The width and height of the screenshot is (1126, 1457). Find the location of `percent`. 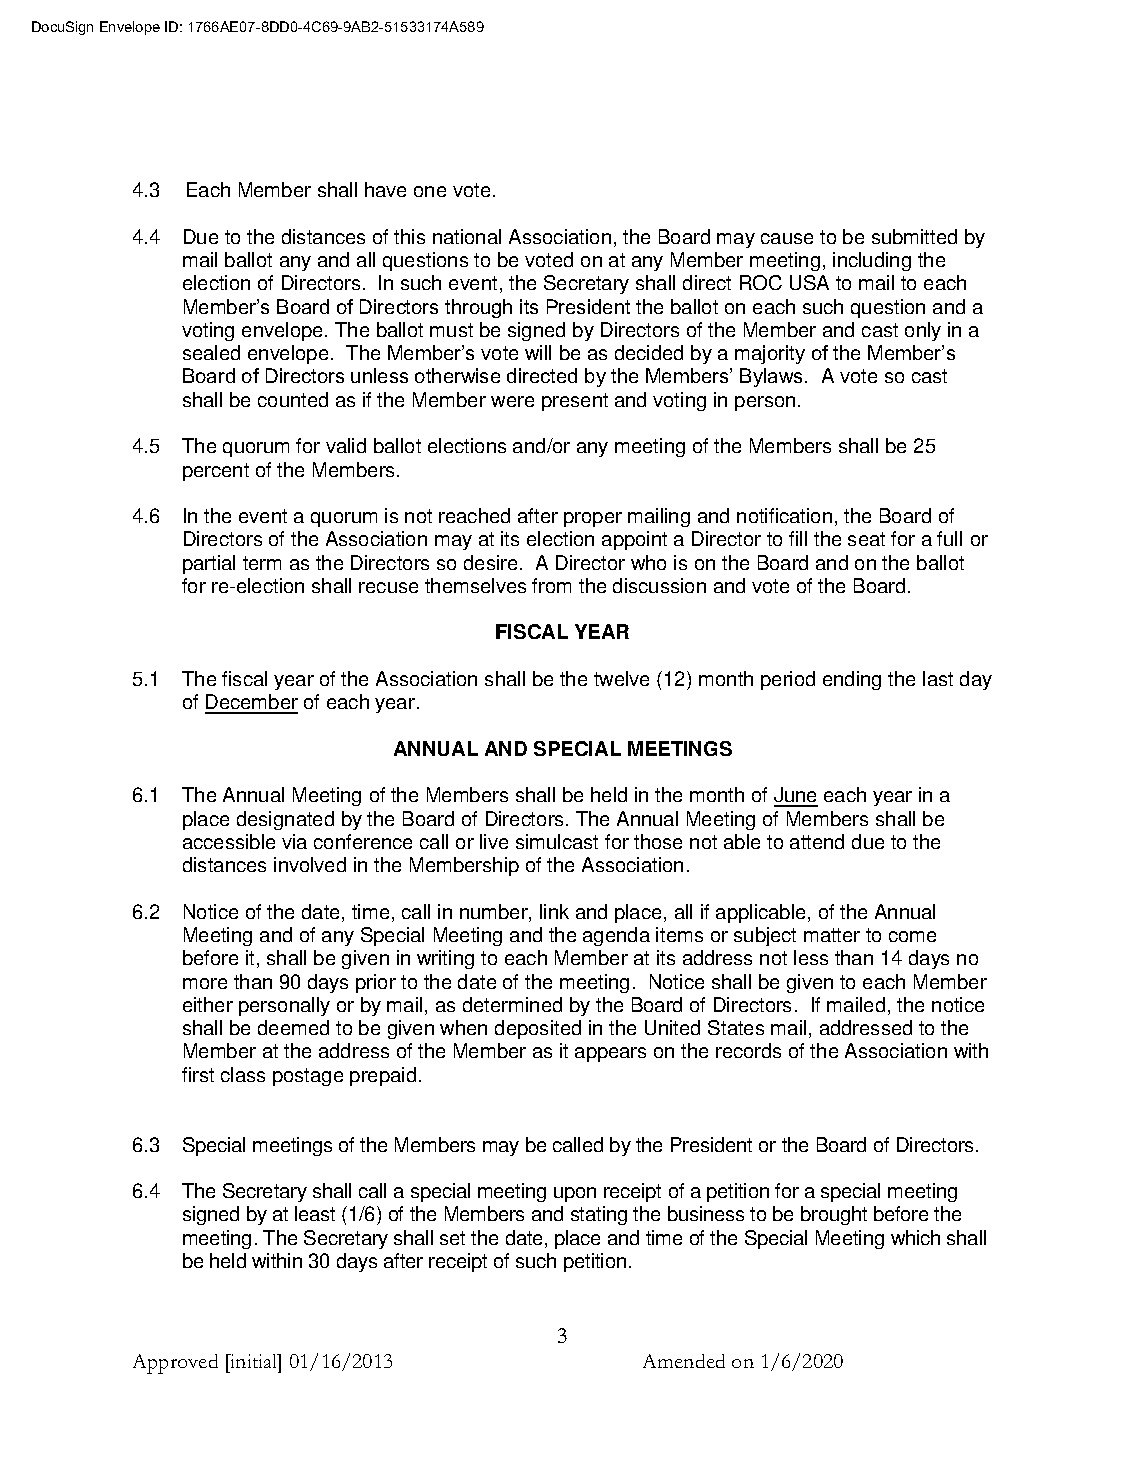

percent is located at coordinates (216, 472).
